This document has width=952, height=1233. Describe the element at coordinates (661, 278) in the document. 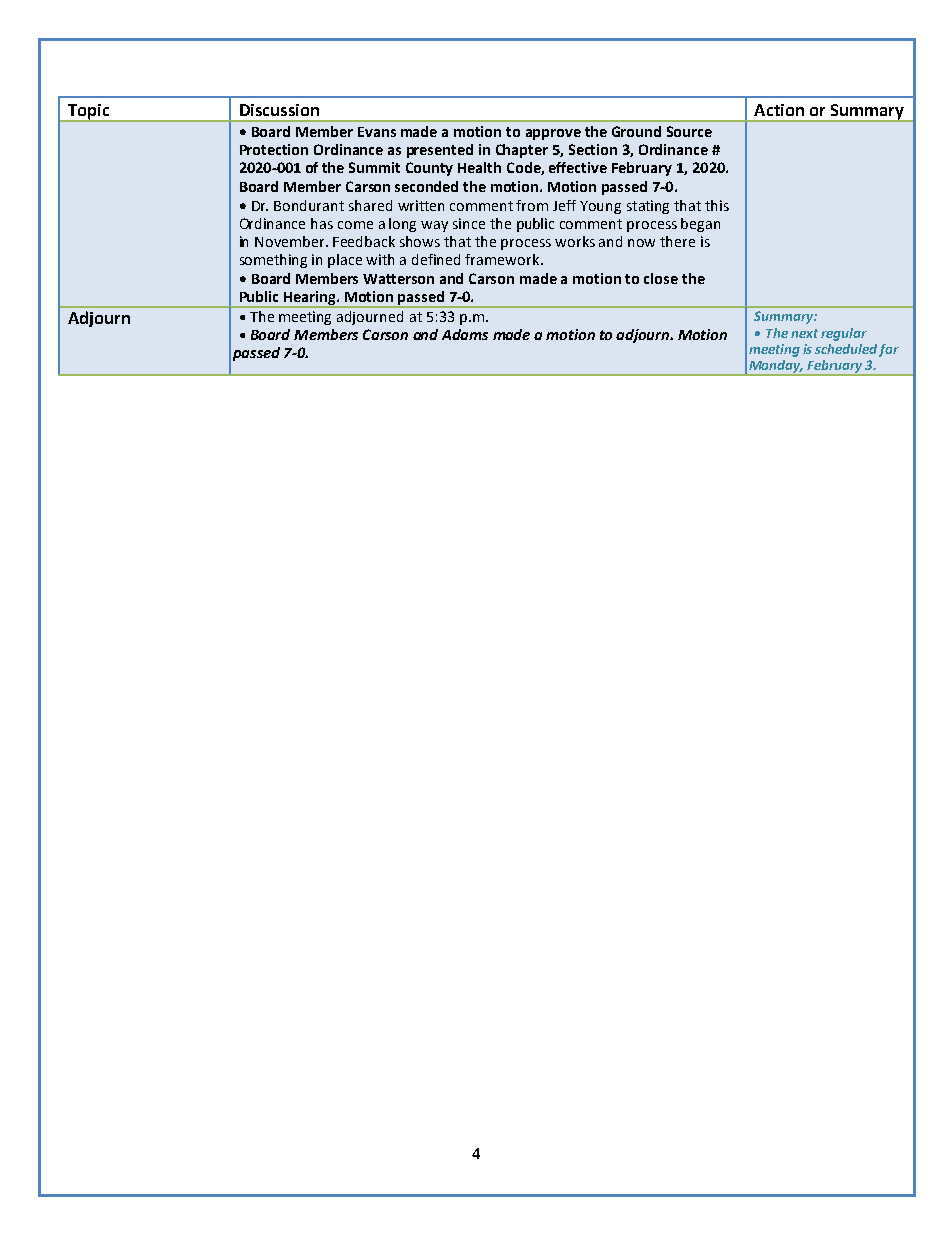

I see `close` at that location.
